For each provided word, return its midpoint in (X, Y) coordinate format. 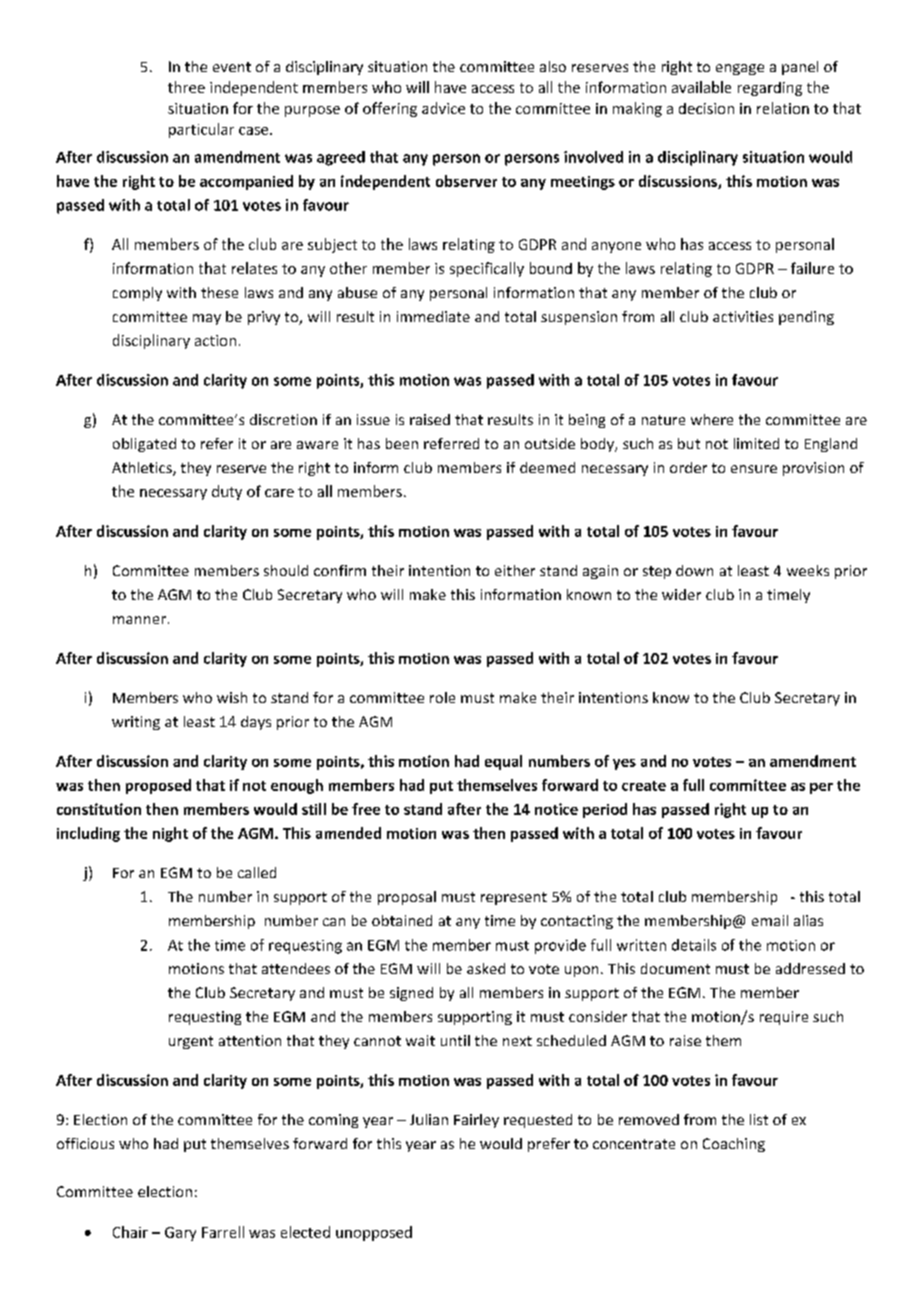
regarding (770, 89)
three (186, 87)
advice (443, 108)
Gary (180, 1234)
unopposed (374, 1233)
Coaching (734, 1145)
